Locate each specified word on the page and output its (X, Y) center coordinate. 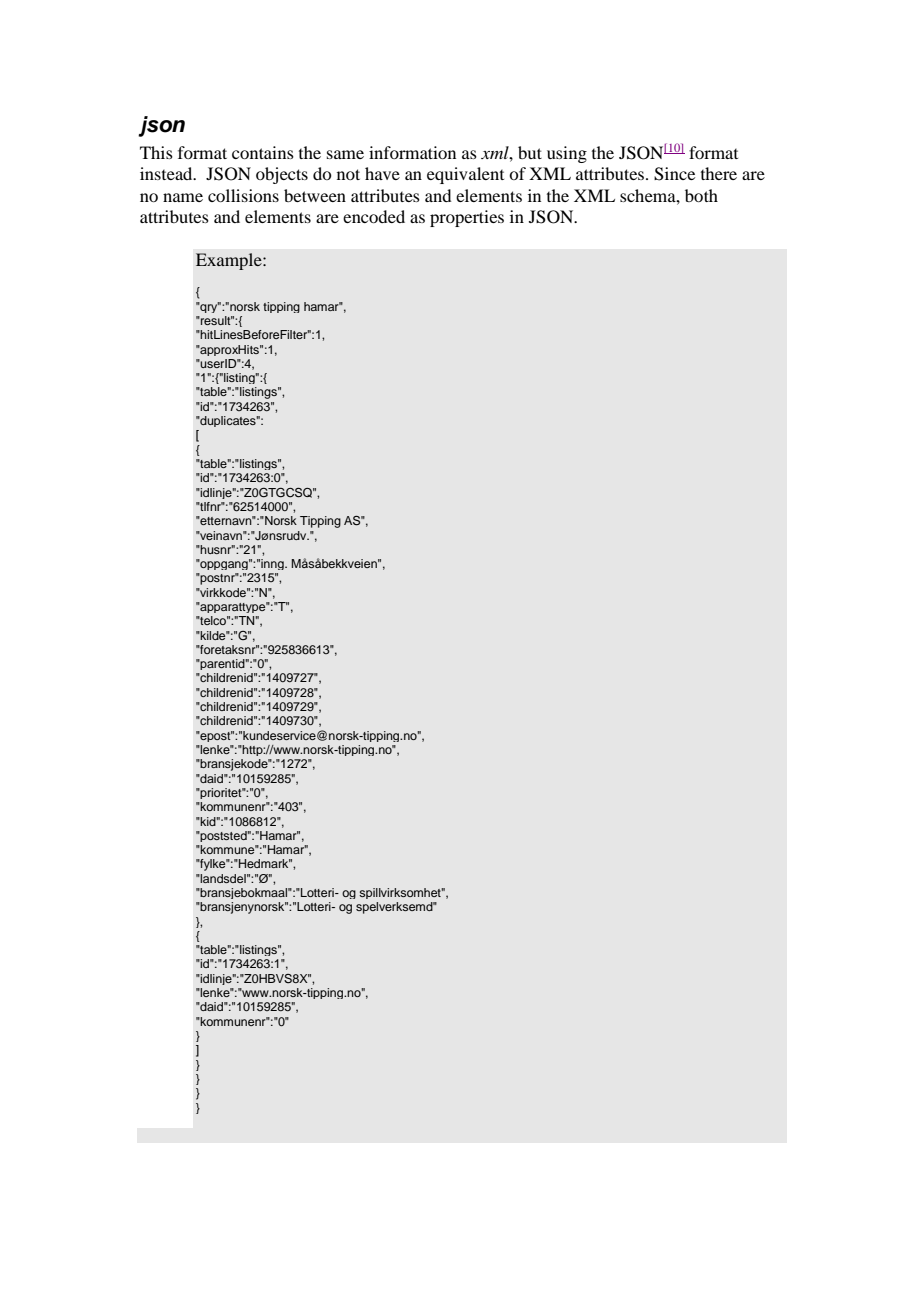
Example (230, 261)
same (345, 154)
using (567, 154)
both (701, 195)
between (315, 195)
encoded (374, 216)
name (183, 197)
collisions (243, 195)
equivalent (465, 175)
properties (467, 218)
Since (674, 174)
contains (263, 152)
